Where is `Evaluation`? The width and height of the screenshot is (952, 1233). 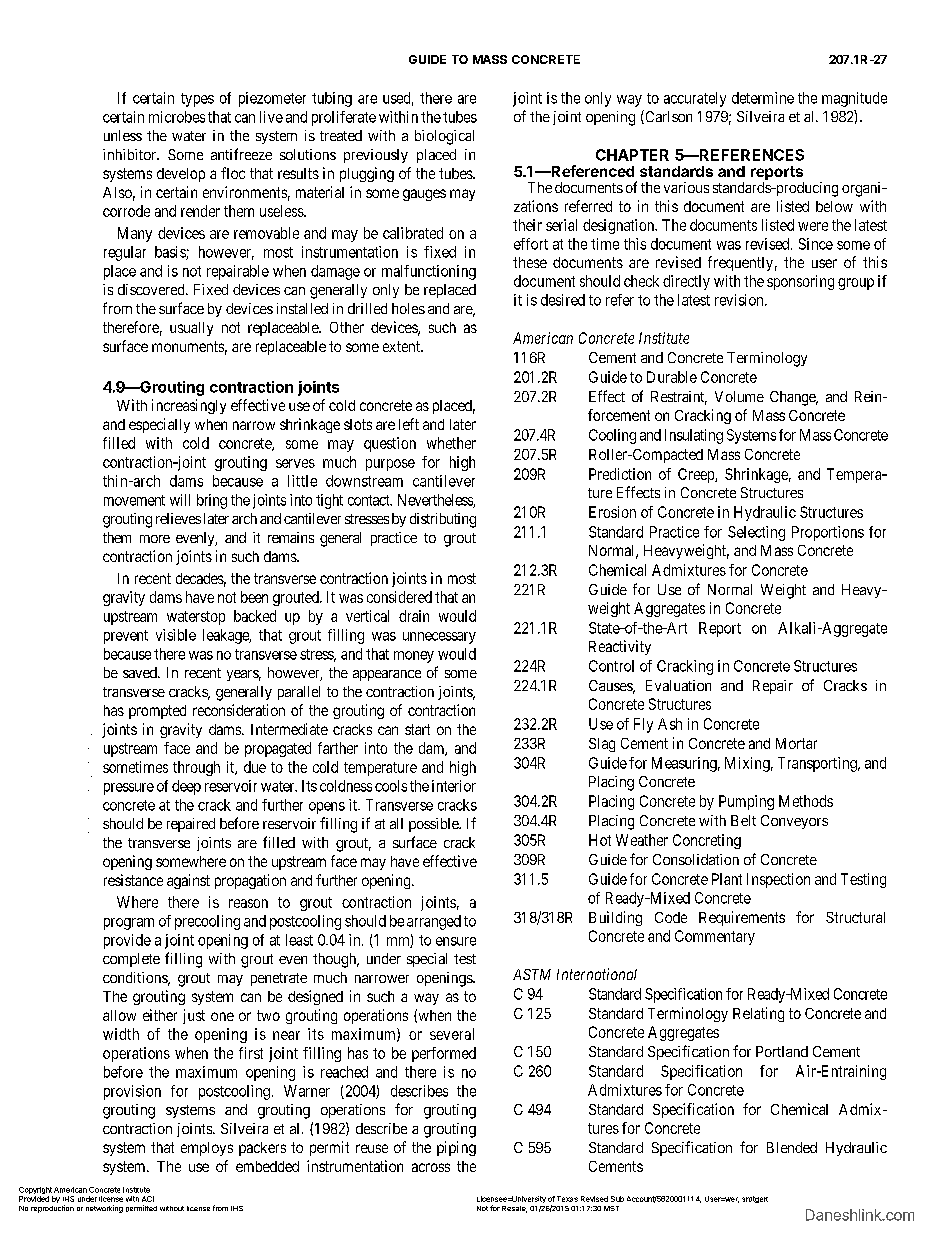 Evaluation is located at coordinates (678, 685).
